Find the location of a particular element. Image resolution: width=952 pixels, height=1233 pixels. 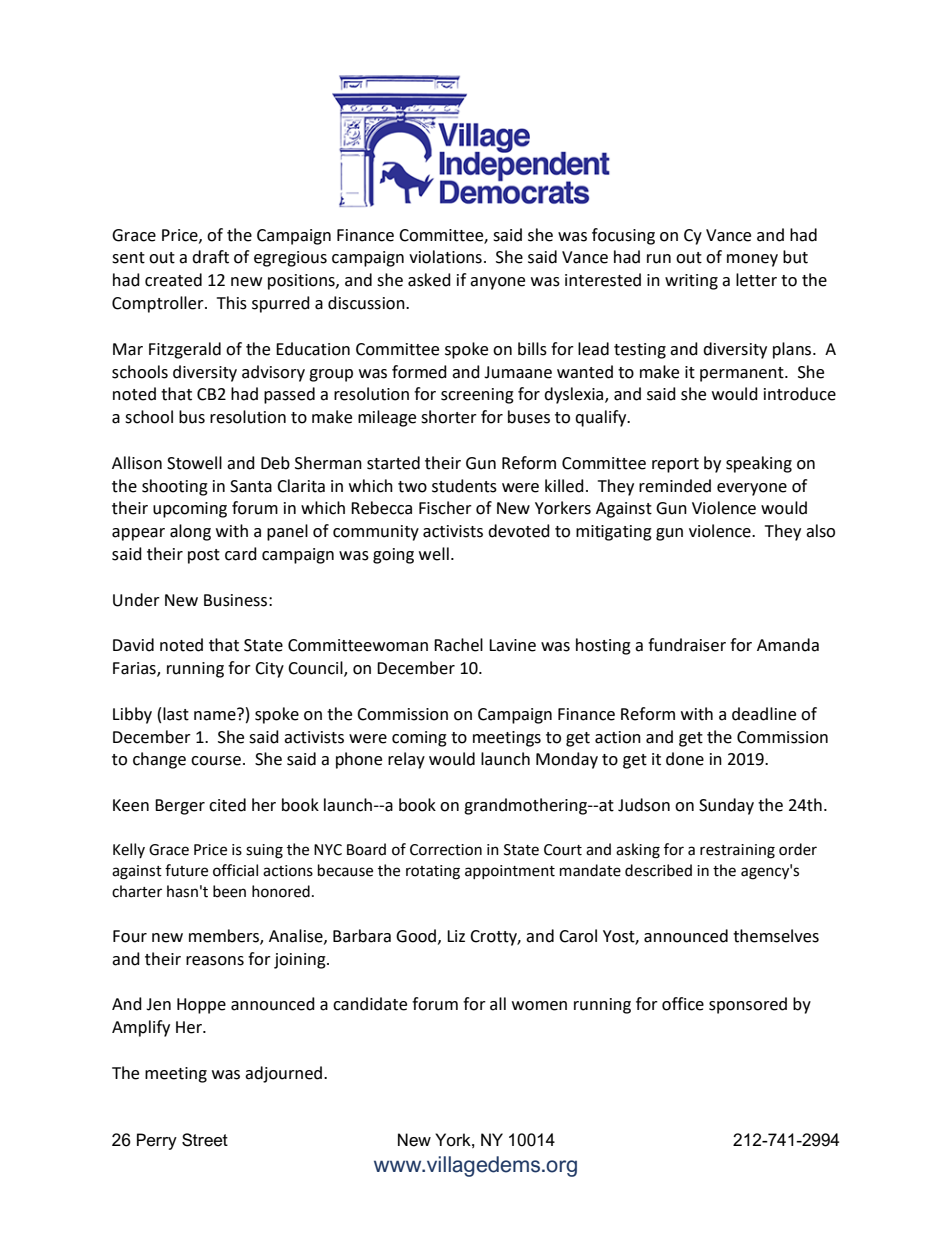

sponsored is located at coordinates (748, 1005).
